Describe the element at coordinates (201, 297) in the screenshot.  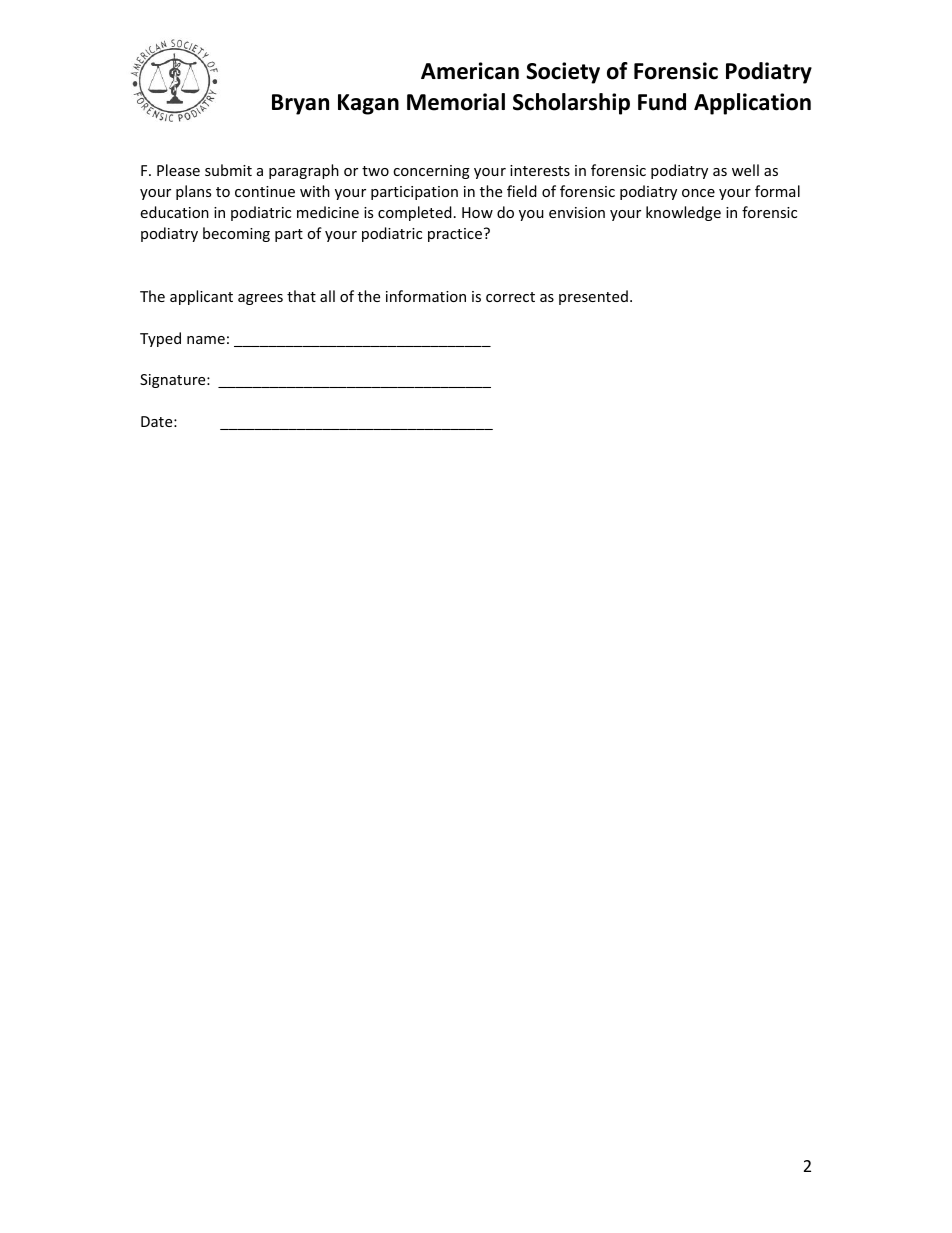
I see `applicant` at that location.
